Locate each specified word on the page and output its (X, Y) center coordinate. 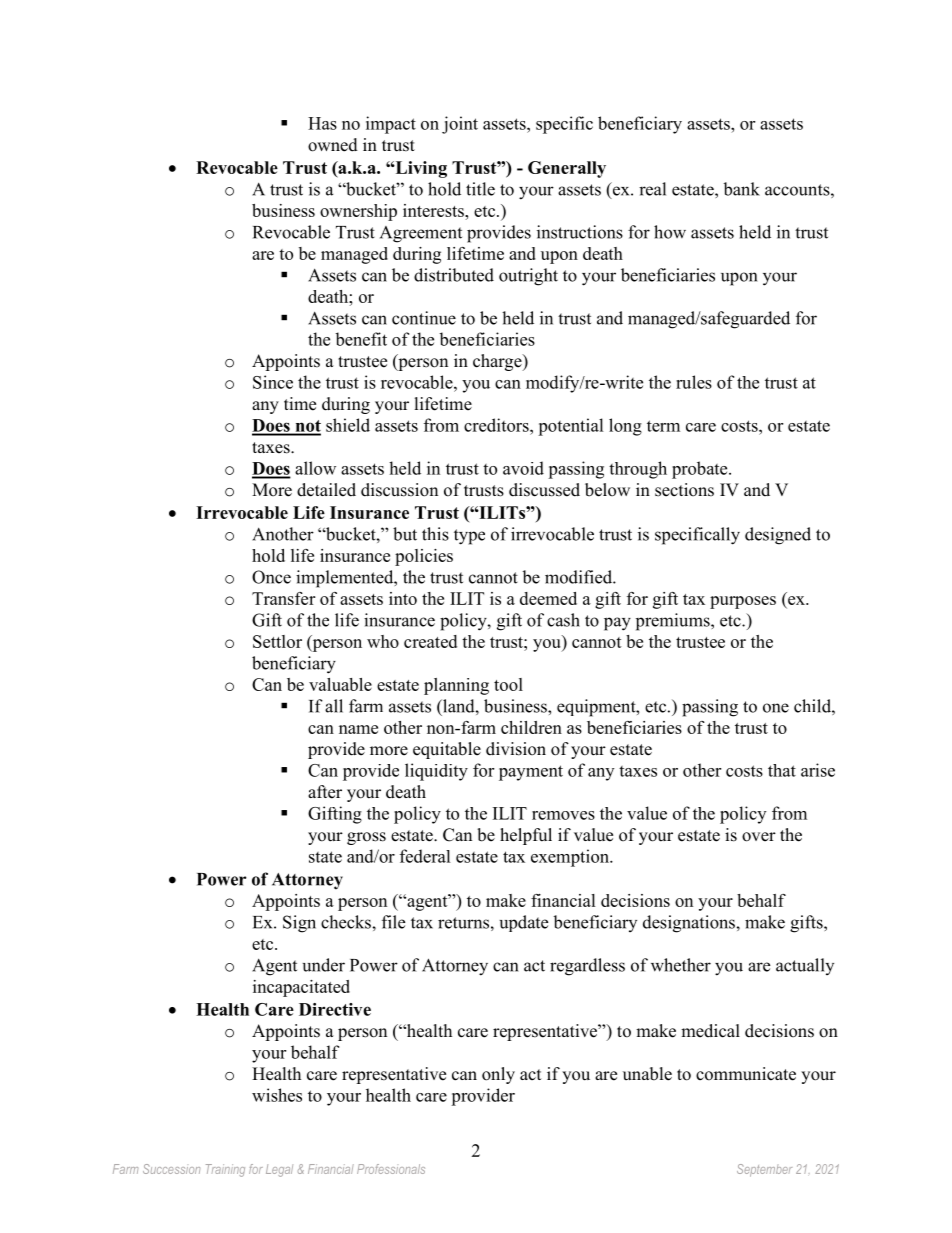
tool (508, 684)
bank (741, 189)
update (524, 923)
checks (347, 922)
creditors (497, 425)
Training (225, 1170)
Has (322, 123)
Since (273, 382)
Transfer (283, 598)
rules (694, 382)
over (759, 837)
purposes (743, 602)
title (480, 189)
